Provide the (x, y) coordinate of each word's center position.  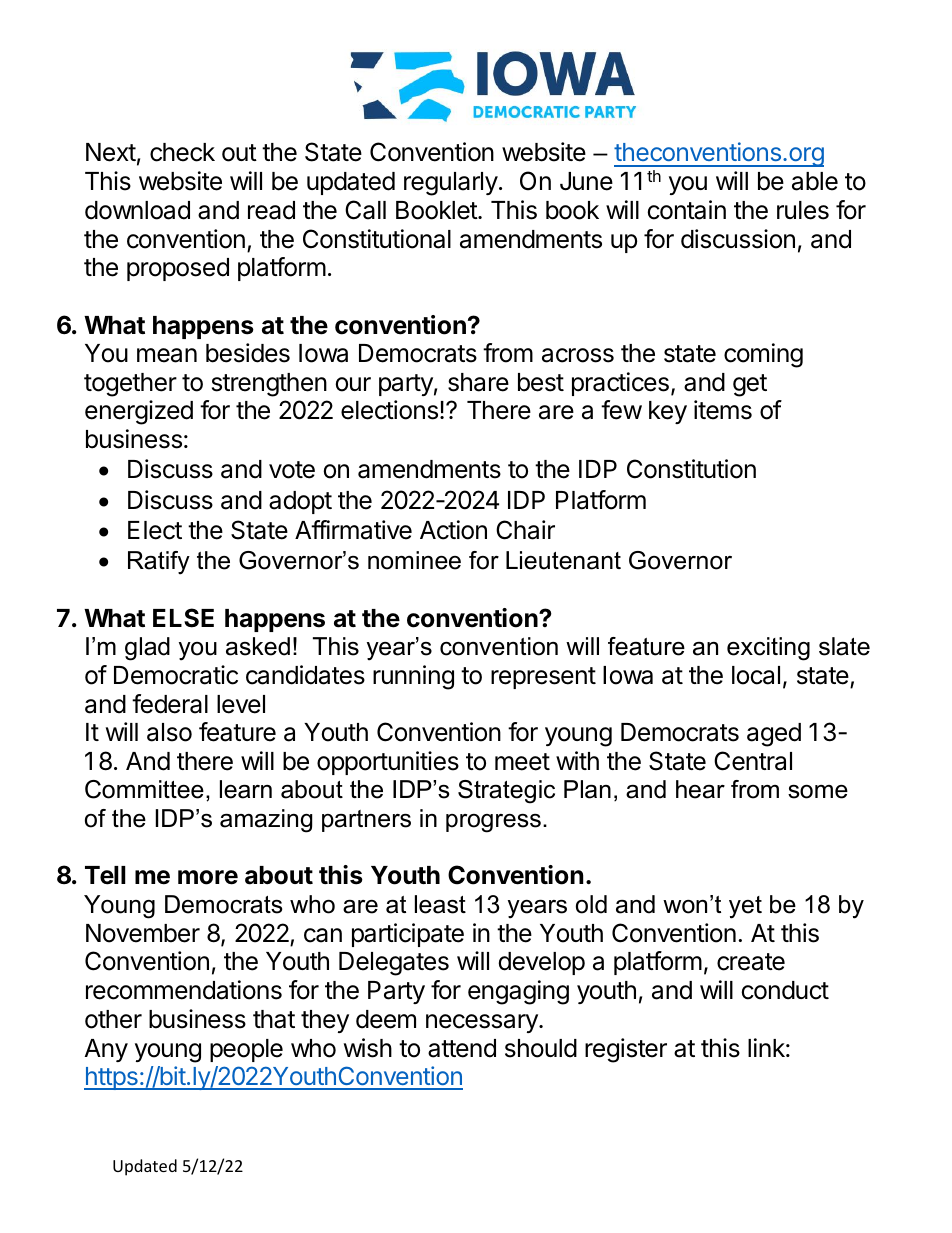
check (182, 152)
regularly (451, 184)
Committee (144, 789)
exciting (768, 649)
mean (167, 355)
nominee (414, 560)
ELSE (183, 618)
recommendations (184, 990)
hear (700, 789)
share (478, 382)
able (815, 181)
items (723, 410)
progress (493, 823)
